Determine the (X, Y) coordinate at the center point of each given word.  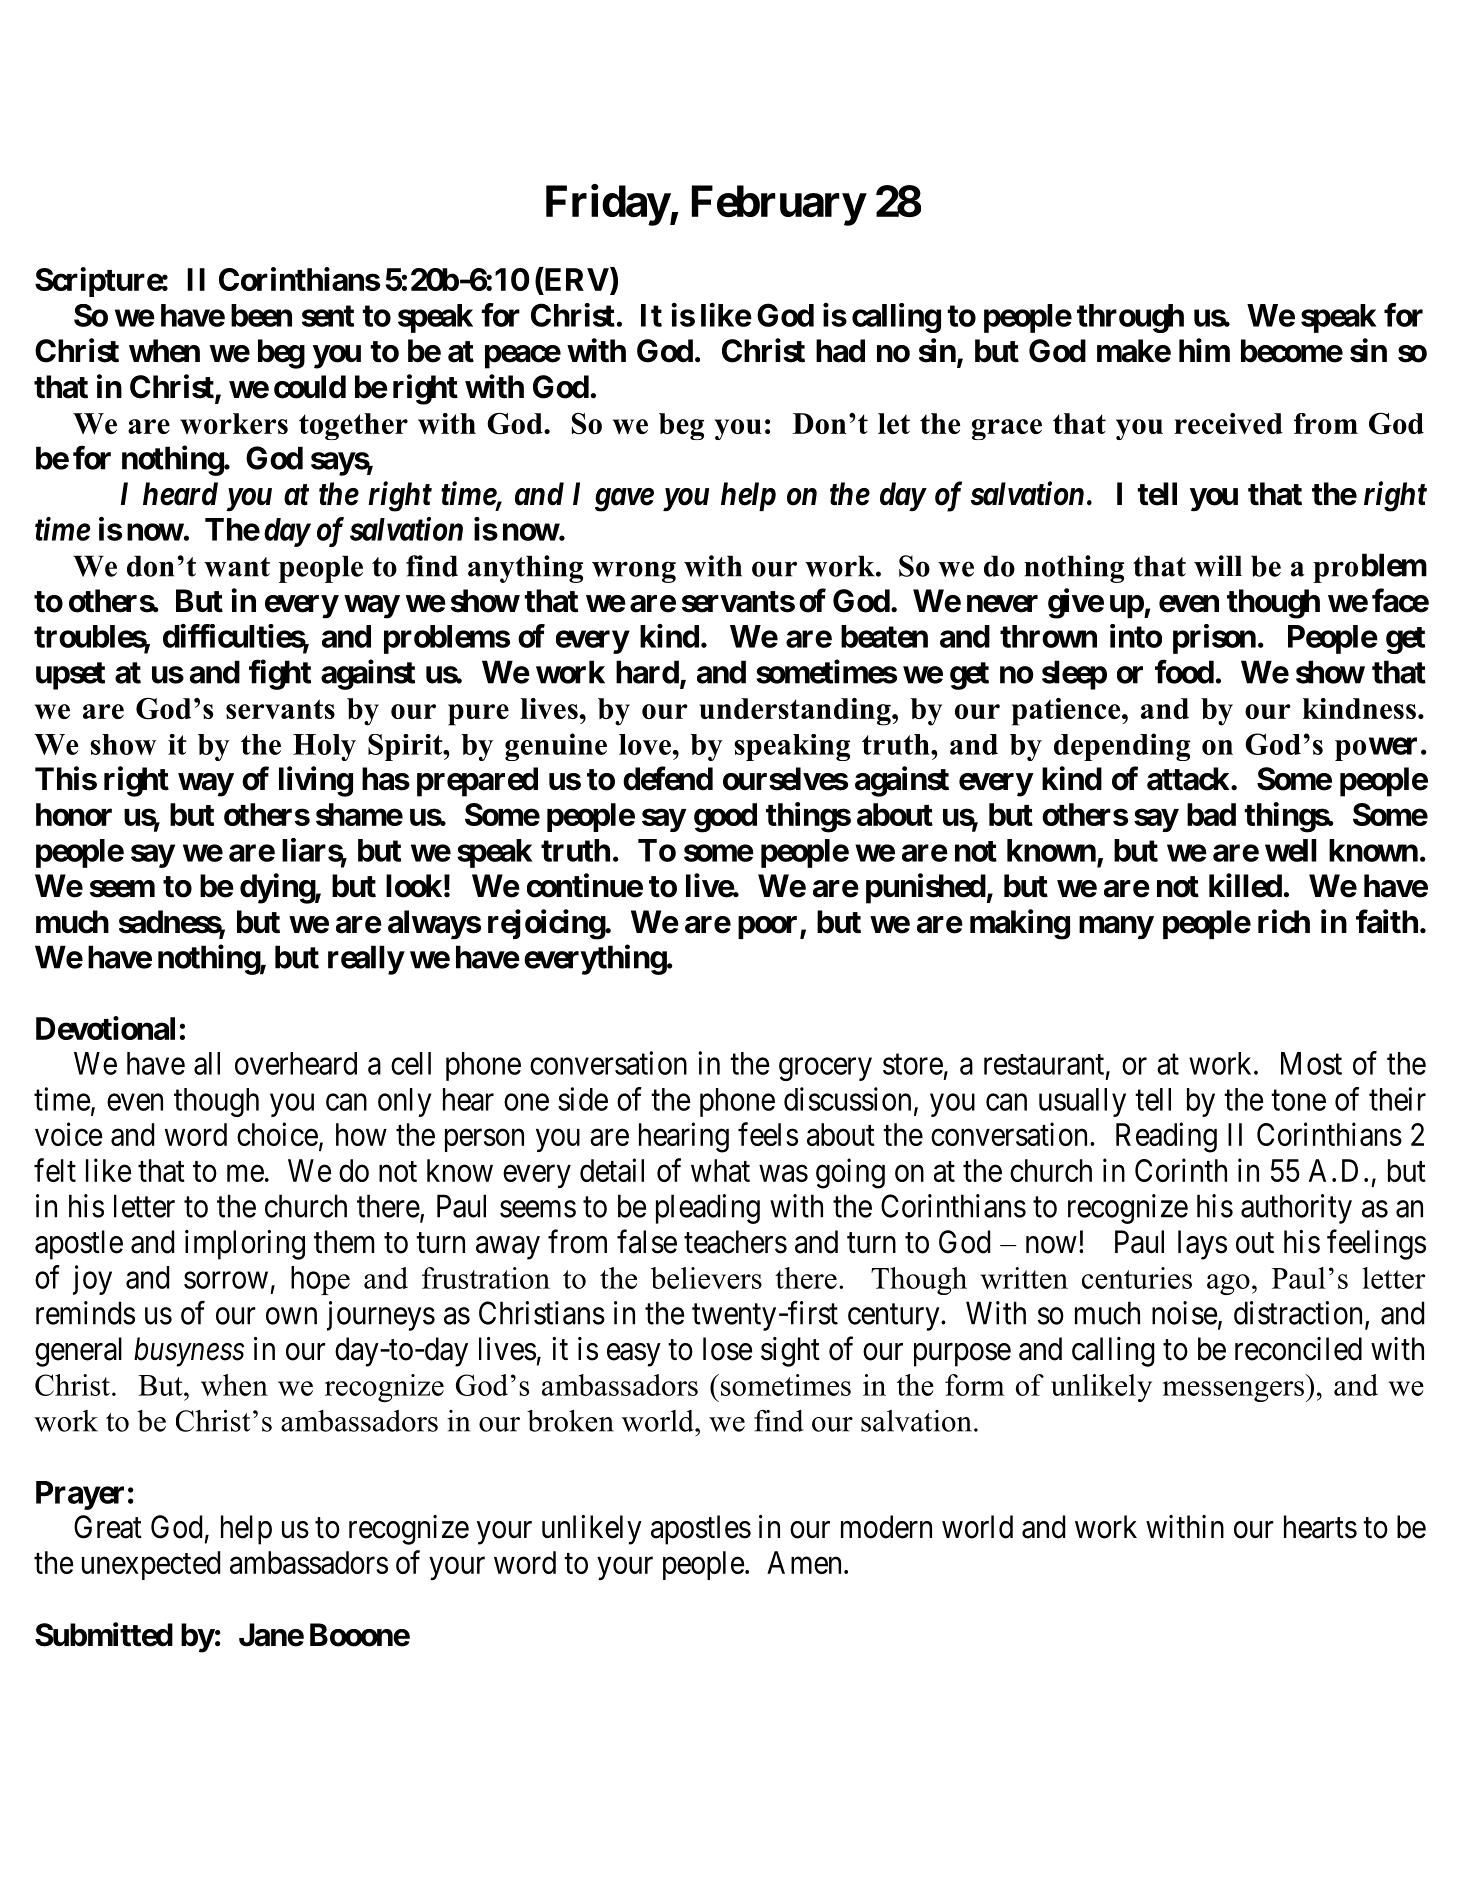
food (1184, 671)
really (366, 960)
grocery (825, 1069)
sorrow (226, 1280)
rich (1284, 921)
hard (647, 672)
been (261, 315)
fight (280, 674)
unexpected (151, 1565)
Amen (804, 1562)
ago (1228, 1284)
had (840, 351)
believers (706, 1278)
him (1204, 350)
